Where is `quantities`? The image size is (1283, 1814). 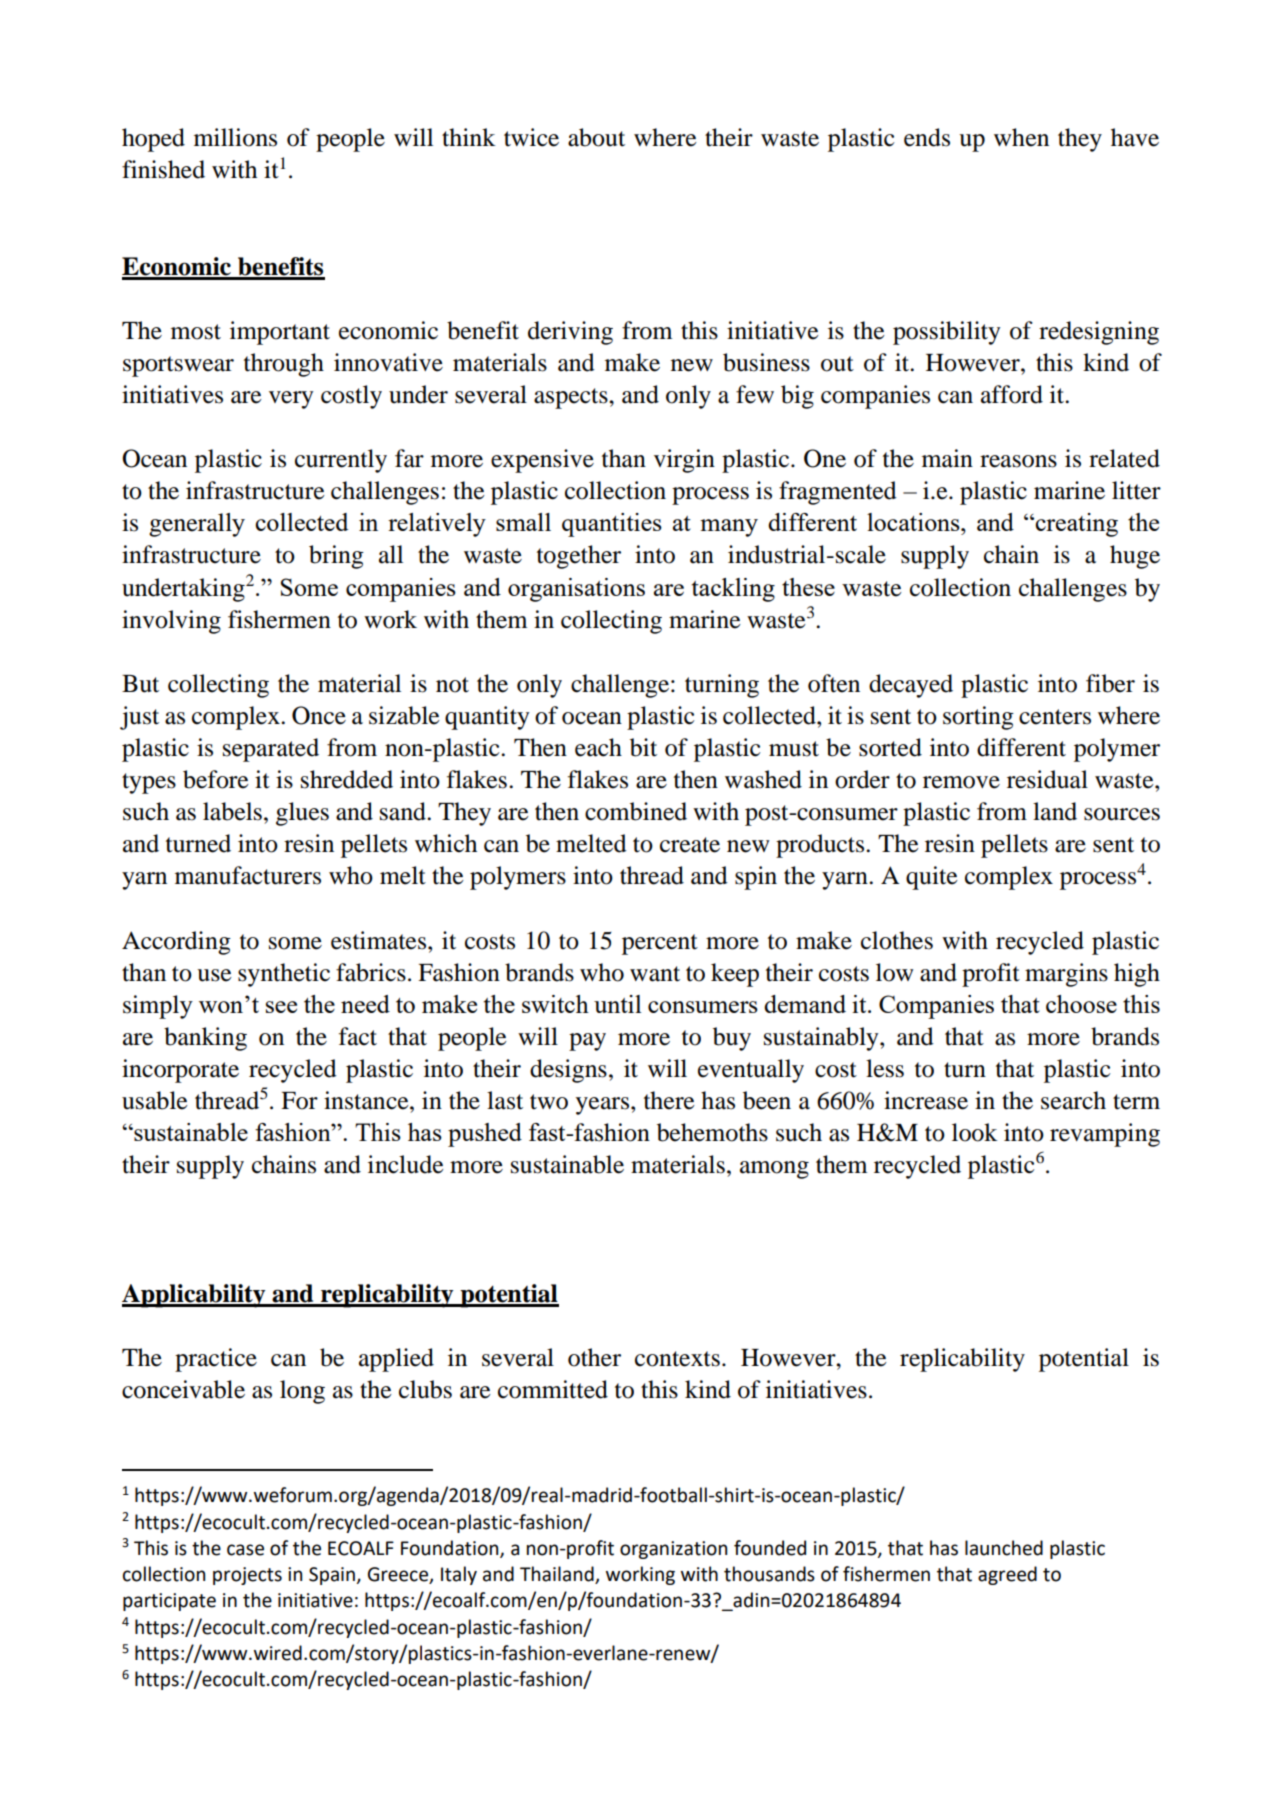
quantities is located at coordinates (612, 525).
